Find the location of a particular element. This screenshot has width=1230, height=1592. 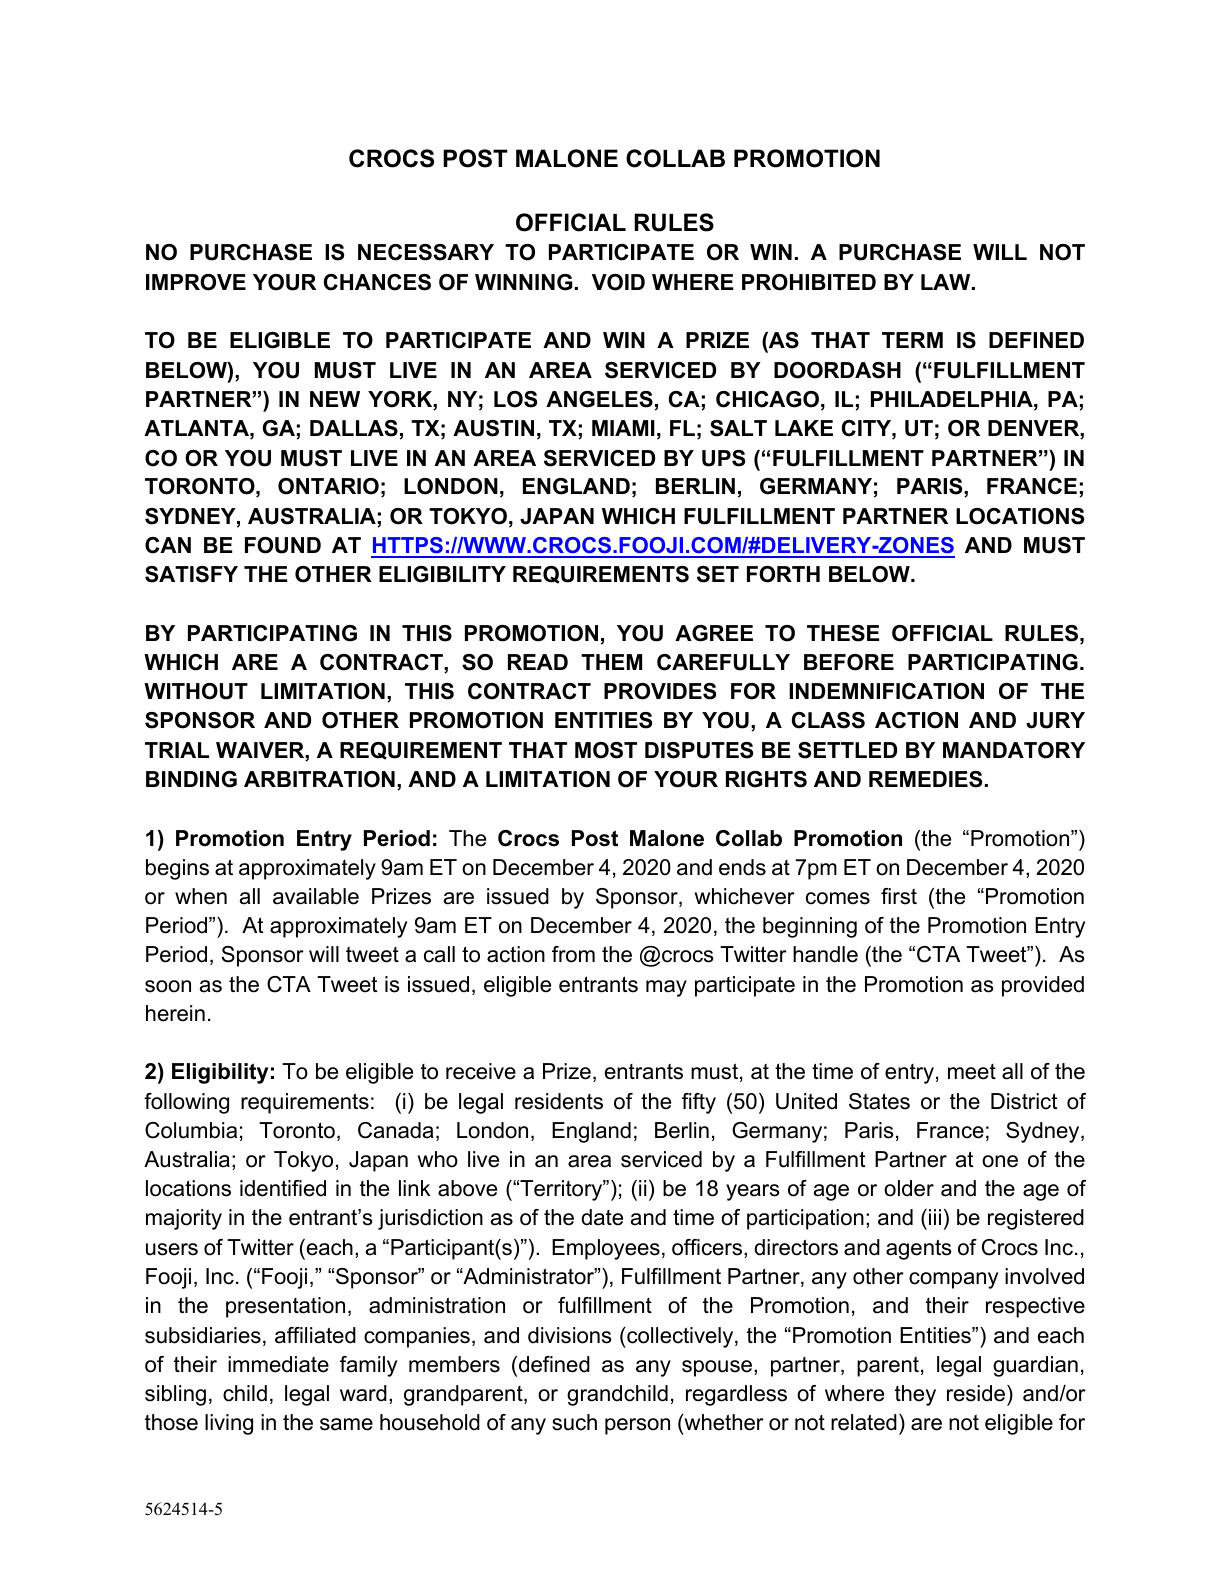

IMPROVE is located at coordinates (196, 282).
